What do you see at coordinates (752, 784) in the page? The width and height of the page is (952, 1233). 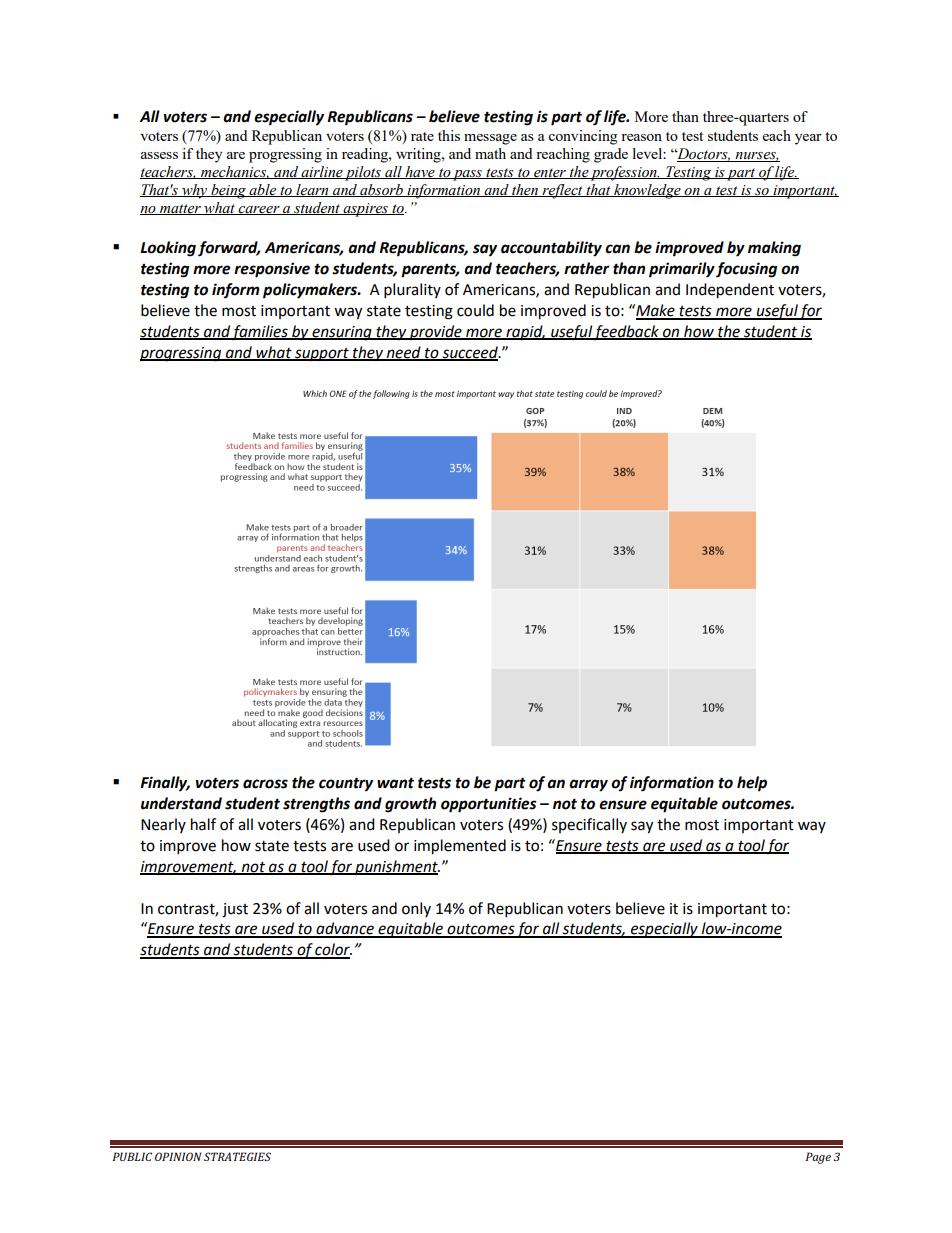 I see `help` at bounding box center [752, 784].
